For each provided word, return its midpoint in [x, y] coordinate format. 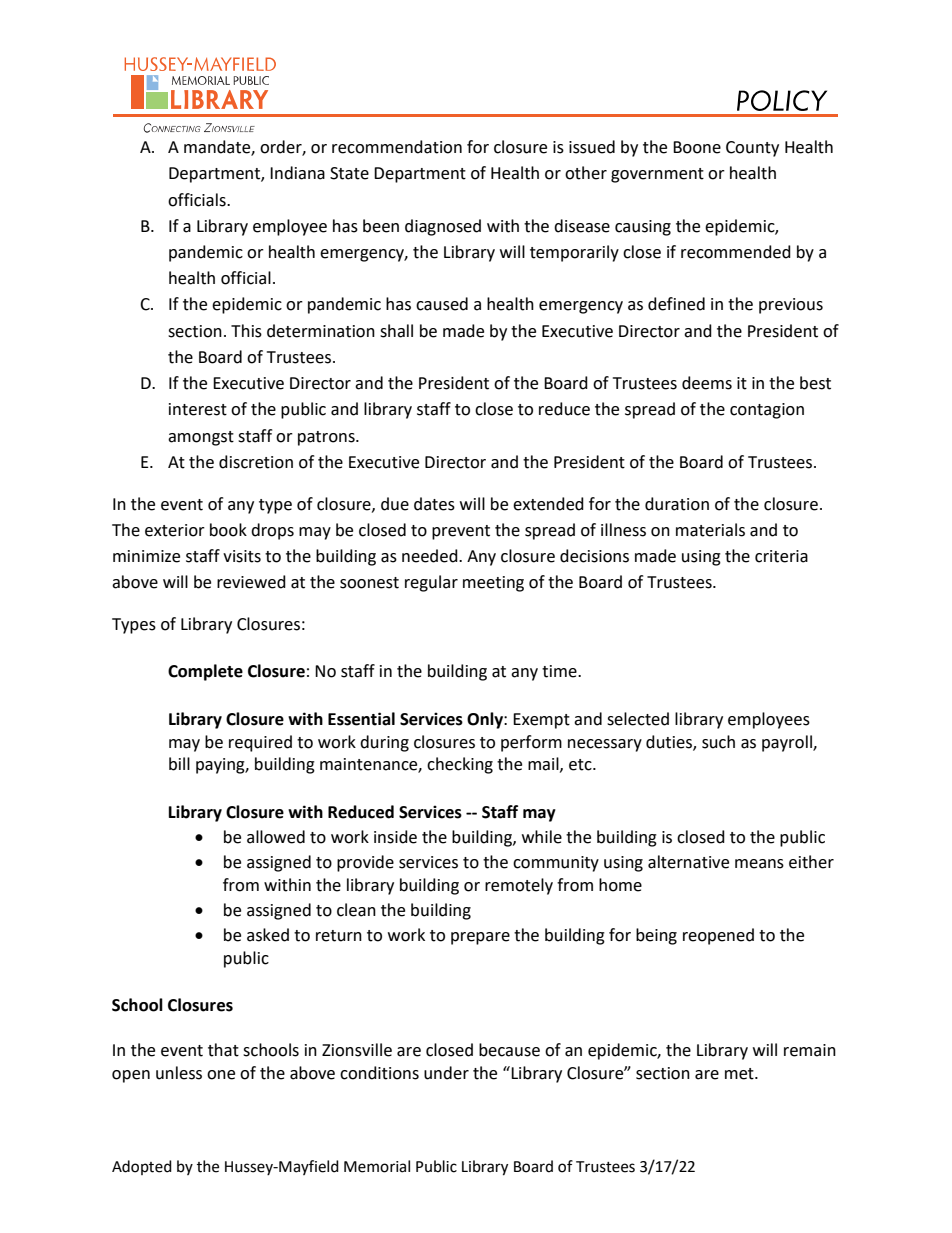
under [446, 1073]
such [718, 742]
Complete [205, 672]
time [560, 671]
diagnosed [443, 227]
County [752, 149]
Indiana [297, 173]
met [740, 1074]
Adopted [142, 1167]
